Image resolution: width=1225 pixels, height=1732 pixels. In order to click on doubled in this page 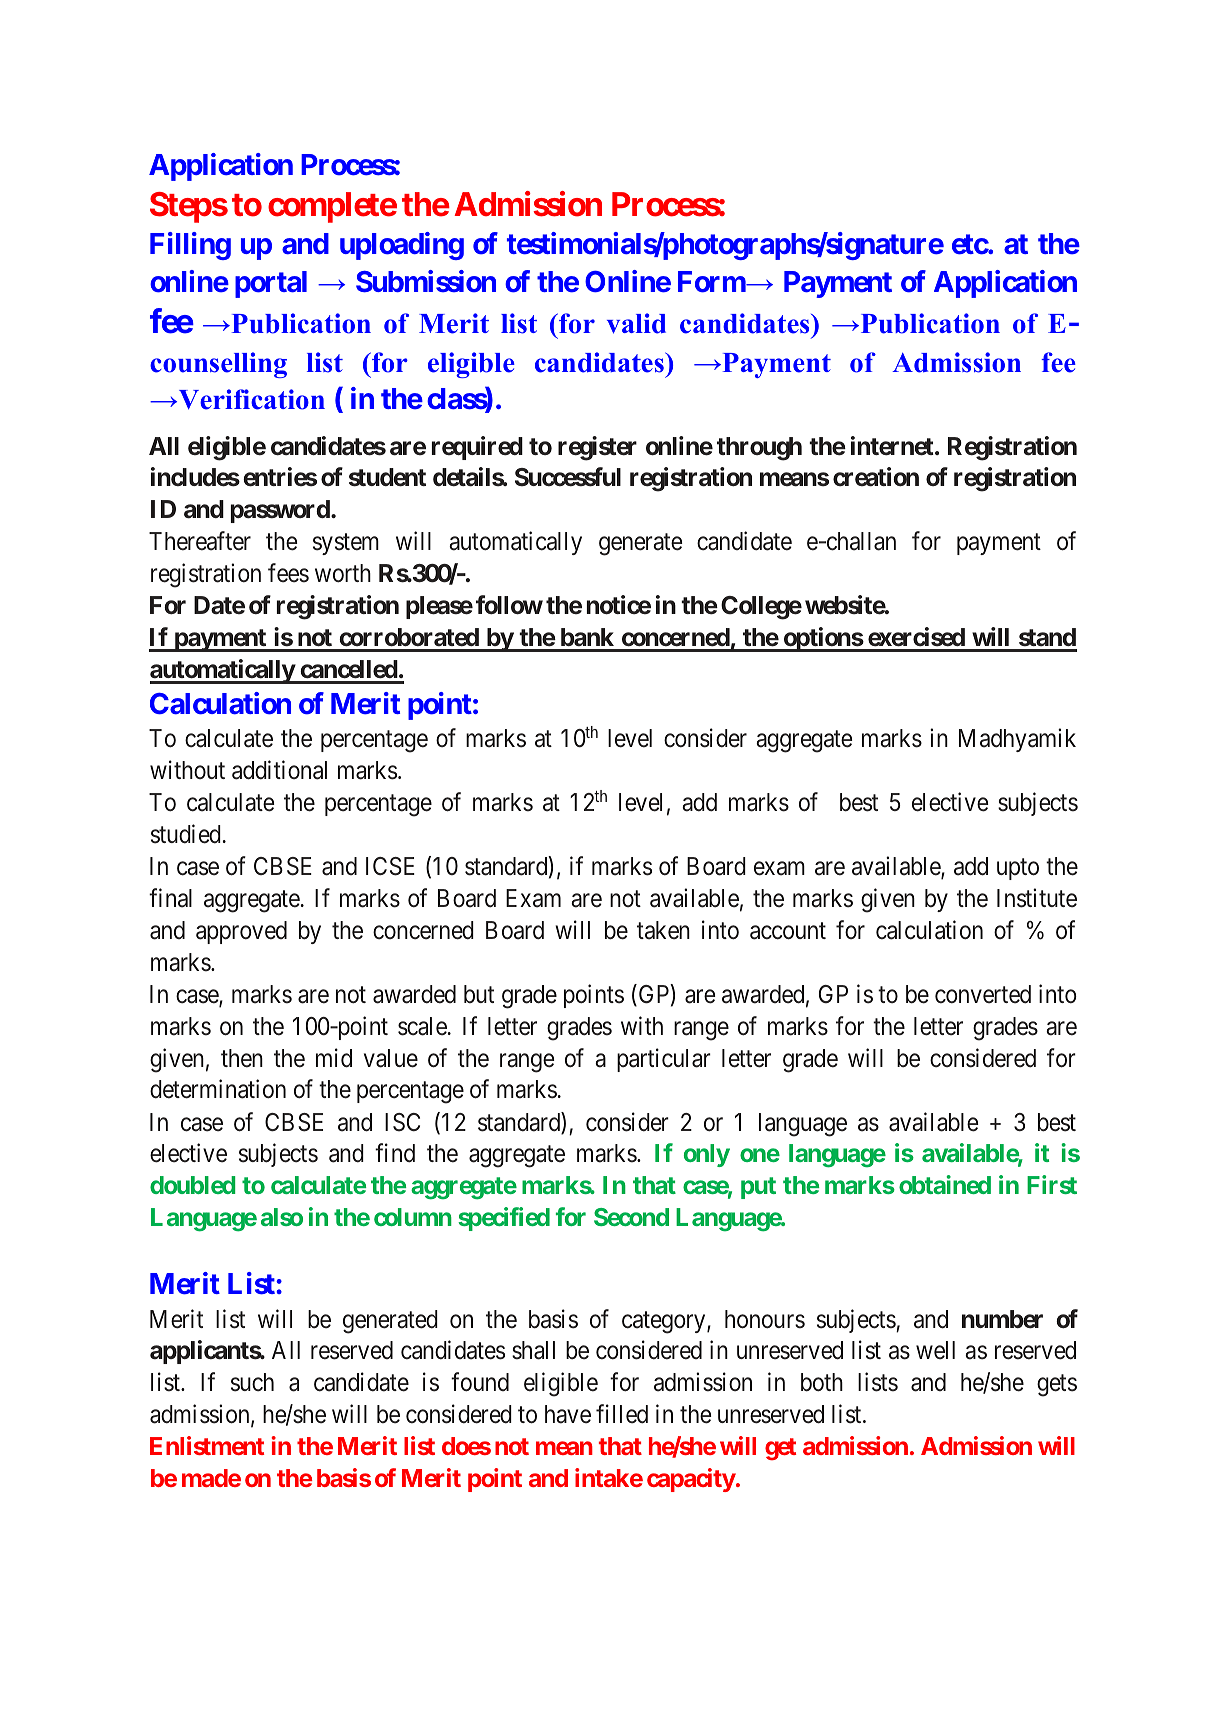, I will do `click(192, 1185)`.
